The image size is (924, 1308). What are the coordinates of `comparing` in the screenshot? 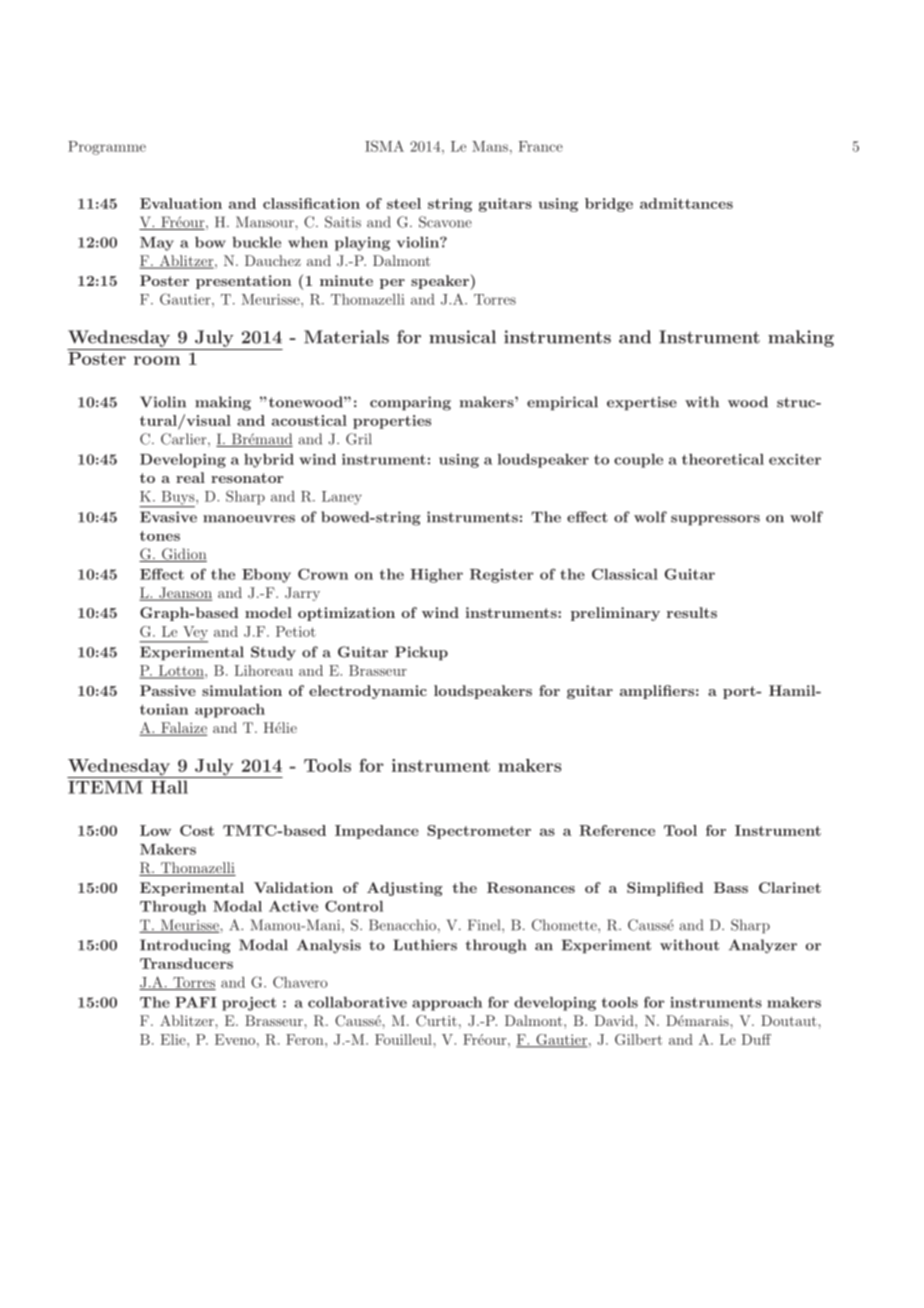 It's located at (410, 403).
